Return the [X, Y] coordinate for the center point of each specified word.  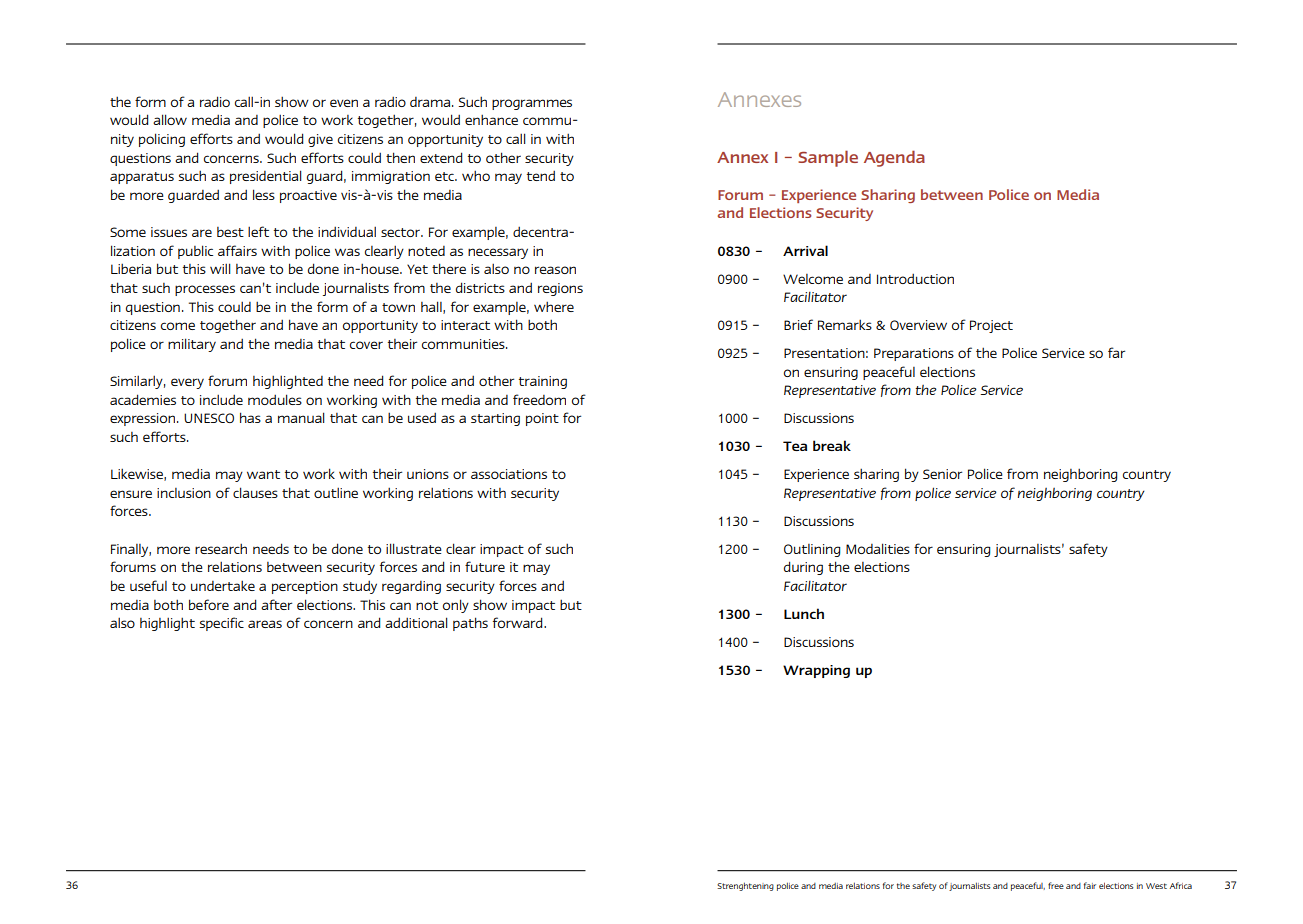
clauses [255, 492]
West [1156, 886]
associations [509, 474]
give [320, 140]
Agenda [894, 158]
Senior [942, 474]
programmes [532, 104]
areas [265, 624]
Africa [1181, 885]
